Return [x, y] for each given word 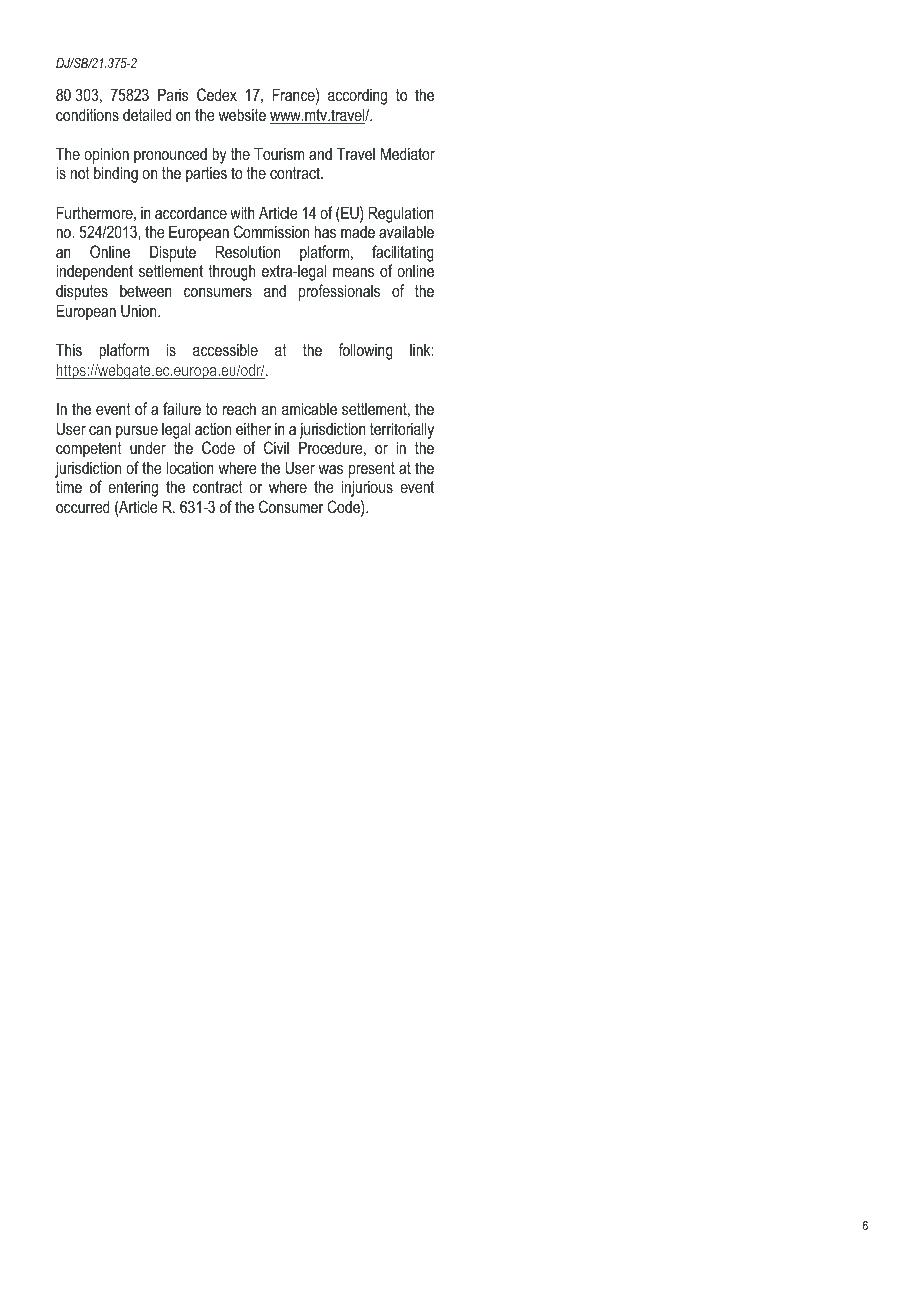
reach [239, 408]
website [242, 114]
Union [140, 310]
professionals [339, 292]
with [242, 212]
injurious [367, 488]
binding [116, 174]
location [190, 467]
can [100, 430]
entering [133, 488]
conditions [87, 114]
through [231, 272]
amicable [309, 408]
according [357, 96]
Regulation [401, 214]
